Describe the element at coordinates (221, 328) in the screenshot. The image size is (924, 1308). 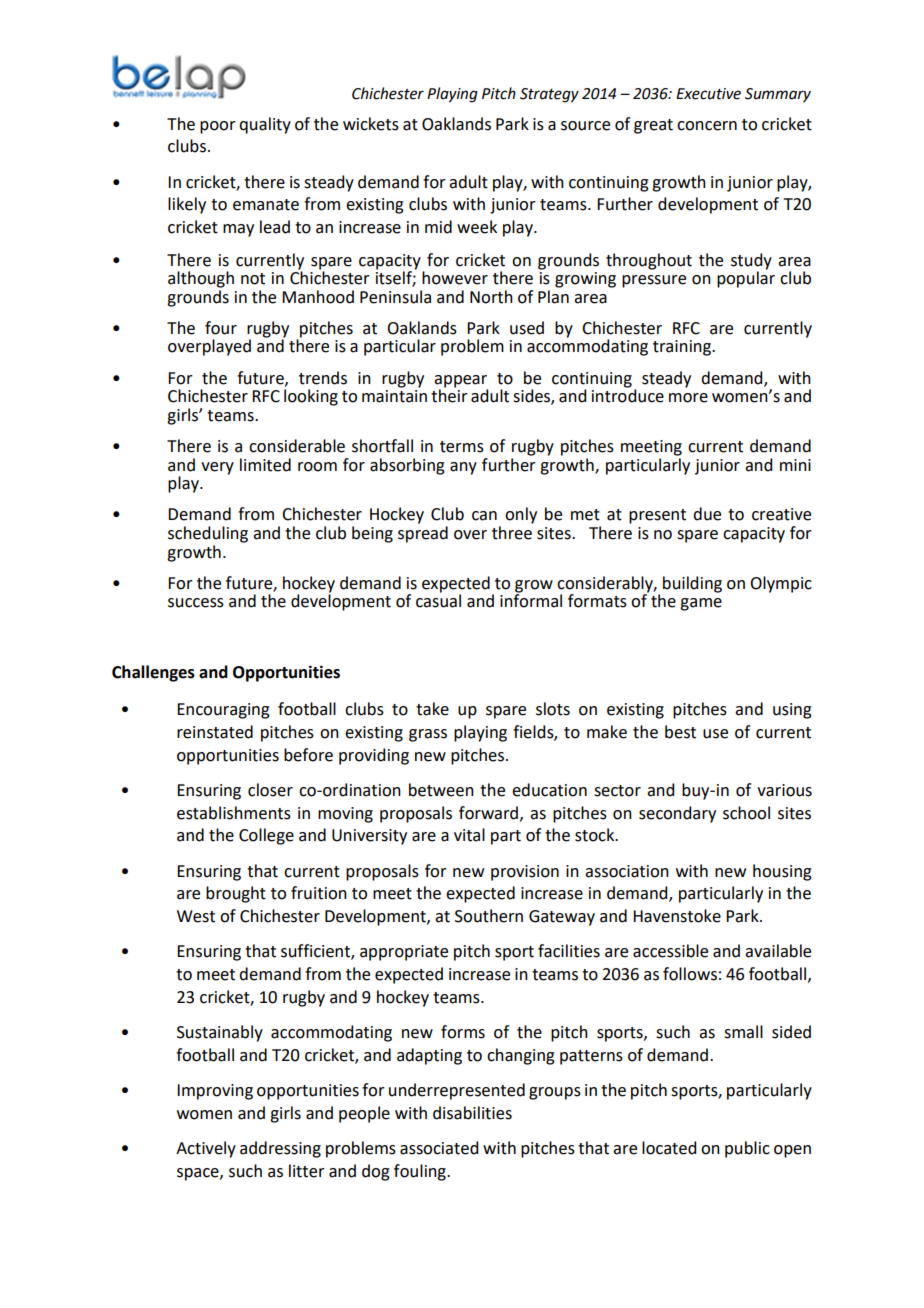
I see `four` at that location.
